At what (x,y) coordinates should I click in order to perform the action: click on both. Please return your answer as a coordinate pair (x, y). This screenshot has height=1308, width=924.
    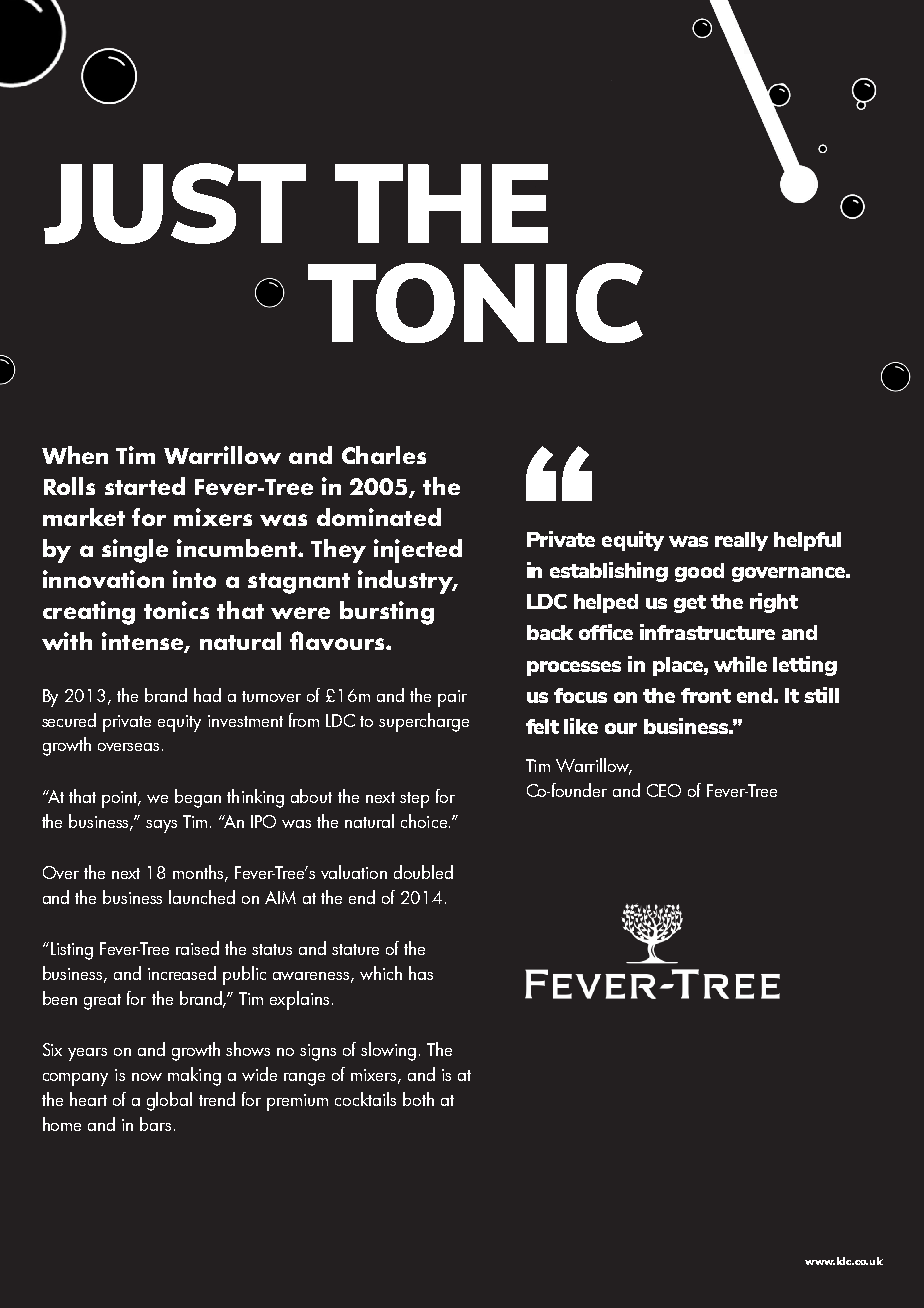
    Looking at the image, I should click on (418, 1099).
